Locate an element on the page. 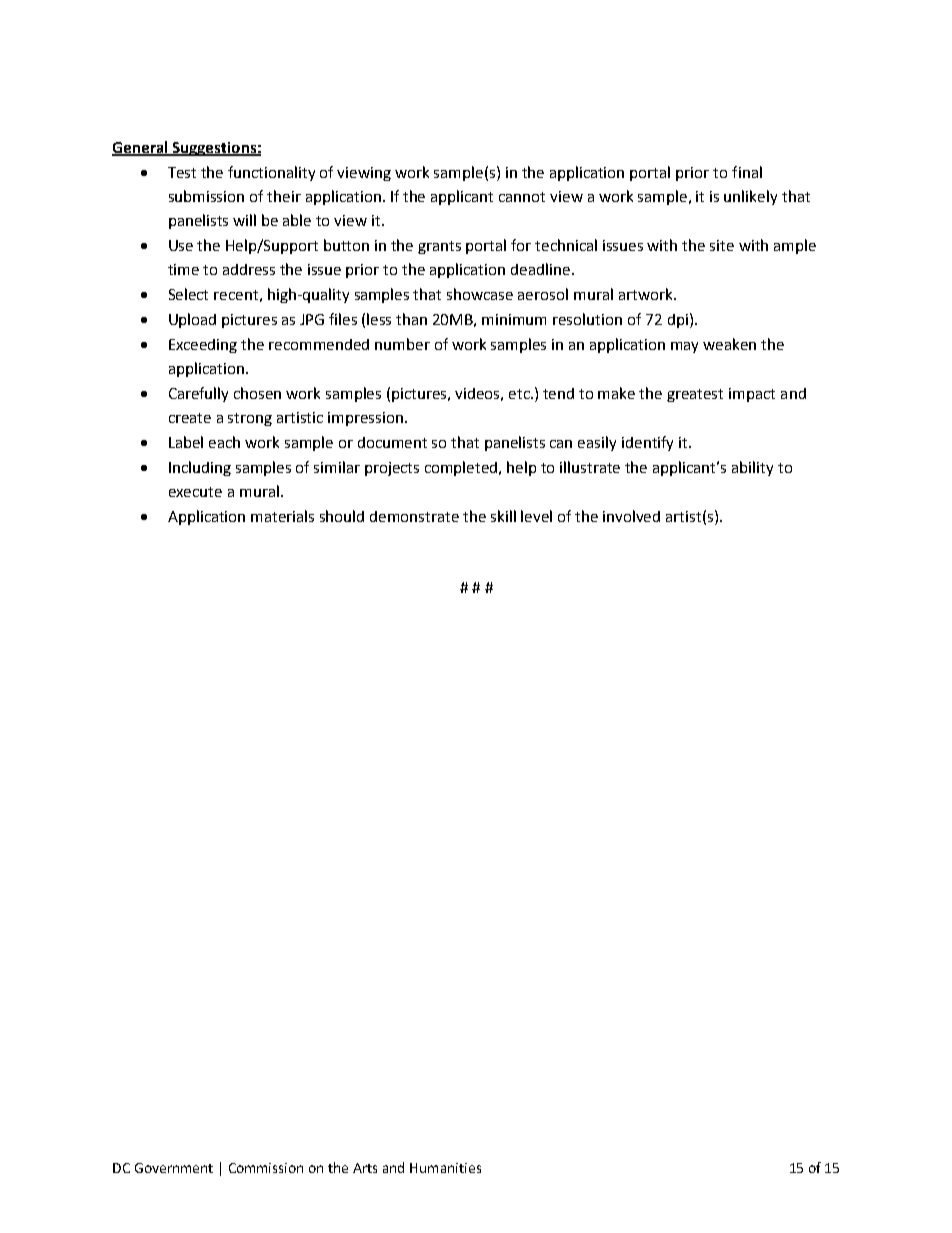  Government is located at coordinates (174, 1168).
